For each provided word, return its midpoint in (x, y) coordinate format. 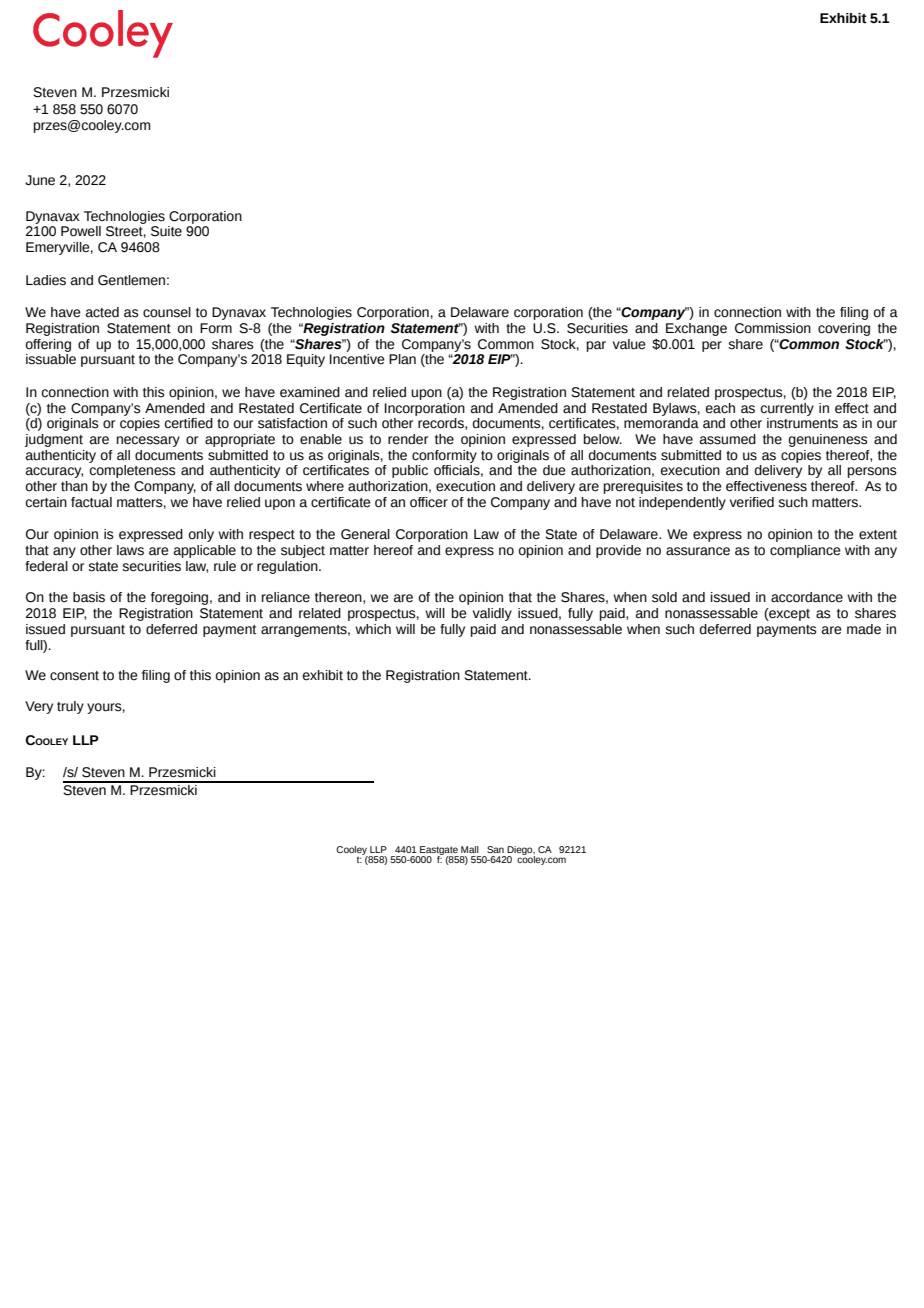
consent (74, 676)
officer (429, 502)
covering (844, 329)
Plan (402, 359)
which (373, 629)
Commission (773, 328)
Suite (166, 231)
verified (752, 502)
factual (91, 502)
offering (48, 345)
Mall (470, 849)
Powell (81, 231)
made (864, 629)
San (495, 849)
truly (70, 707)
